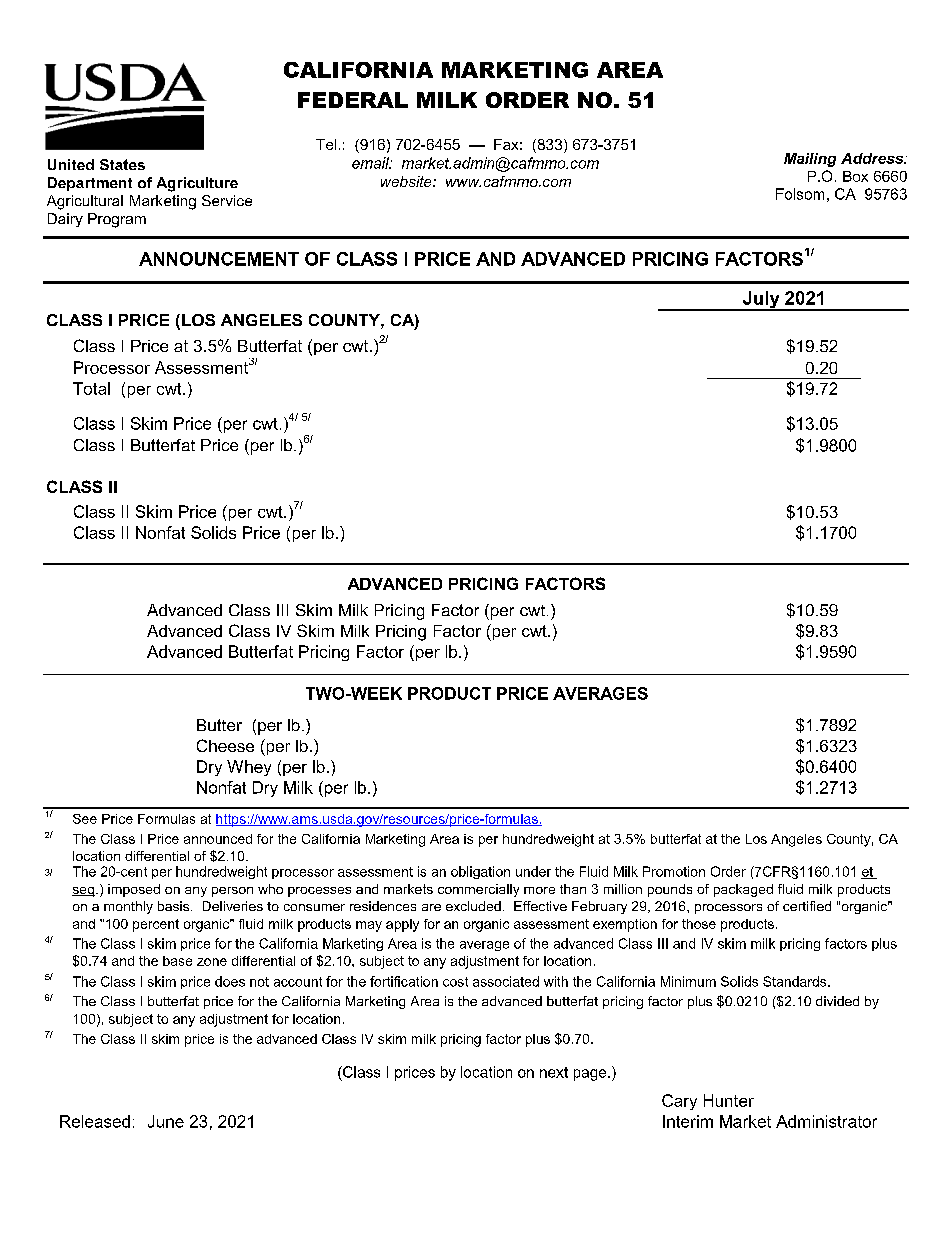 The image size is (952, 1233). I want to click on website, so click(407, 181).
